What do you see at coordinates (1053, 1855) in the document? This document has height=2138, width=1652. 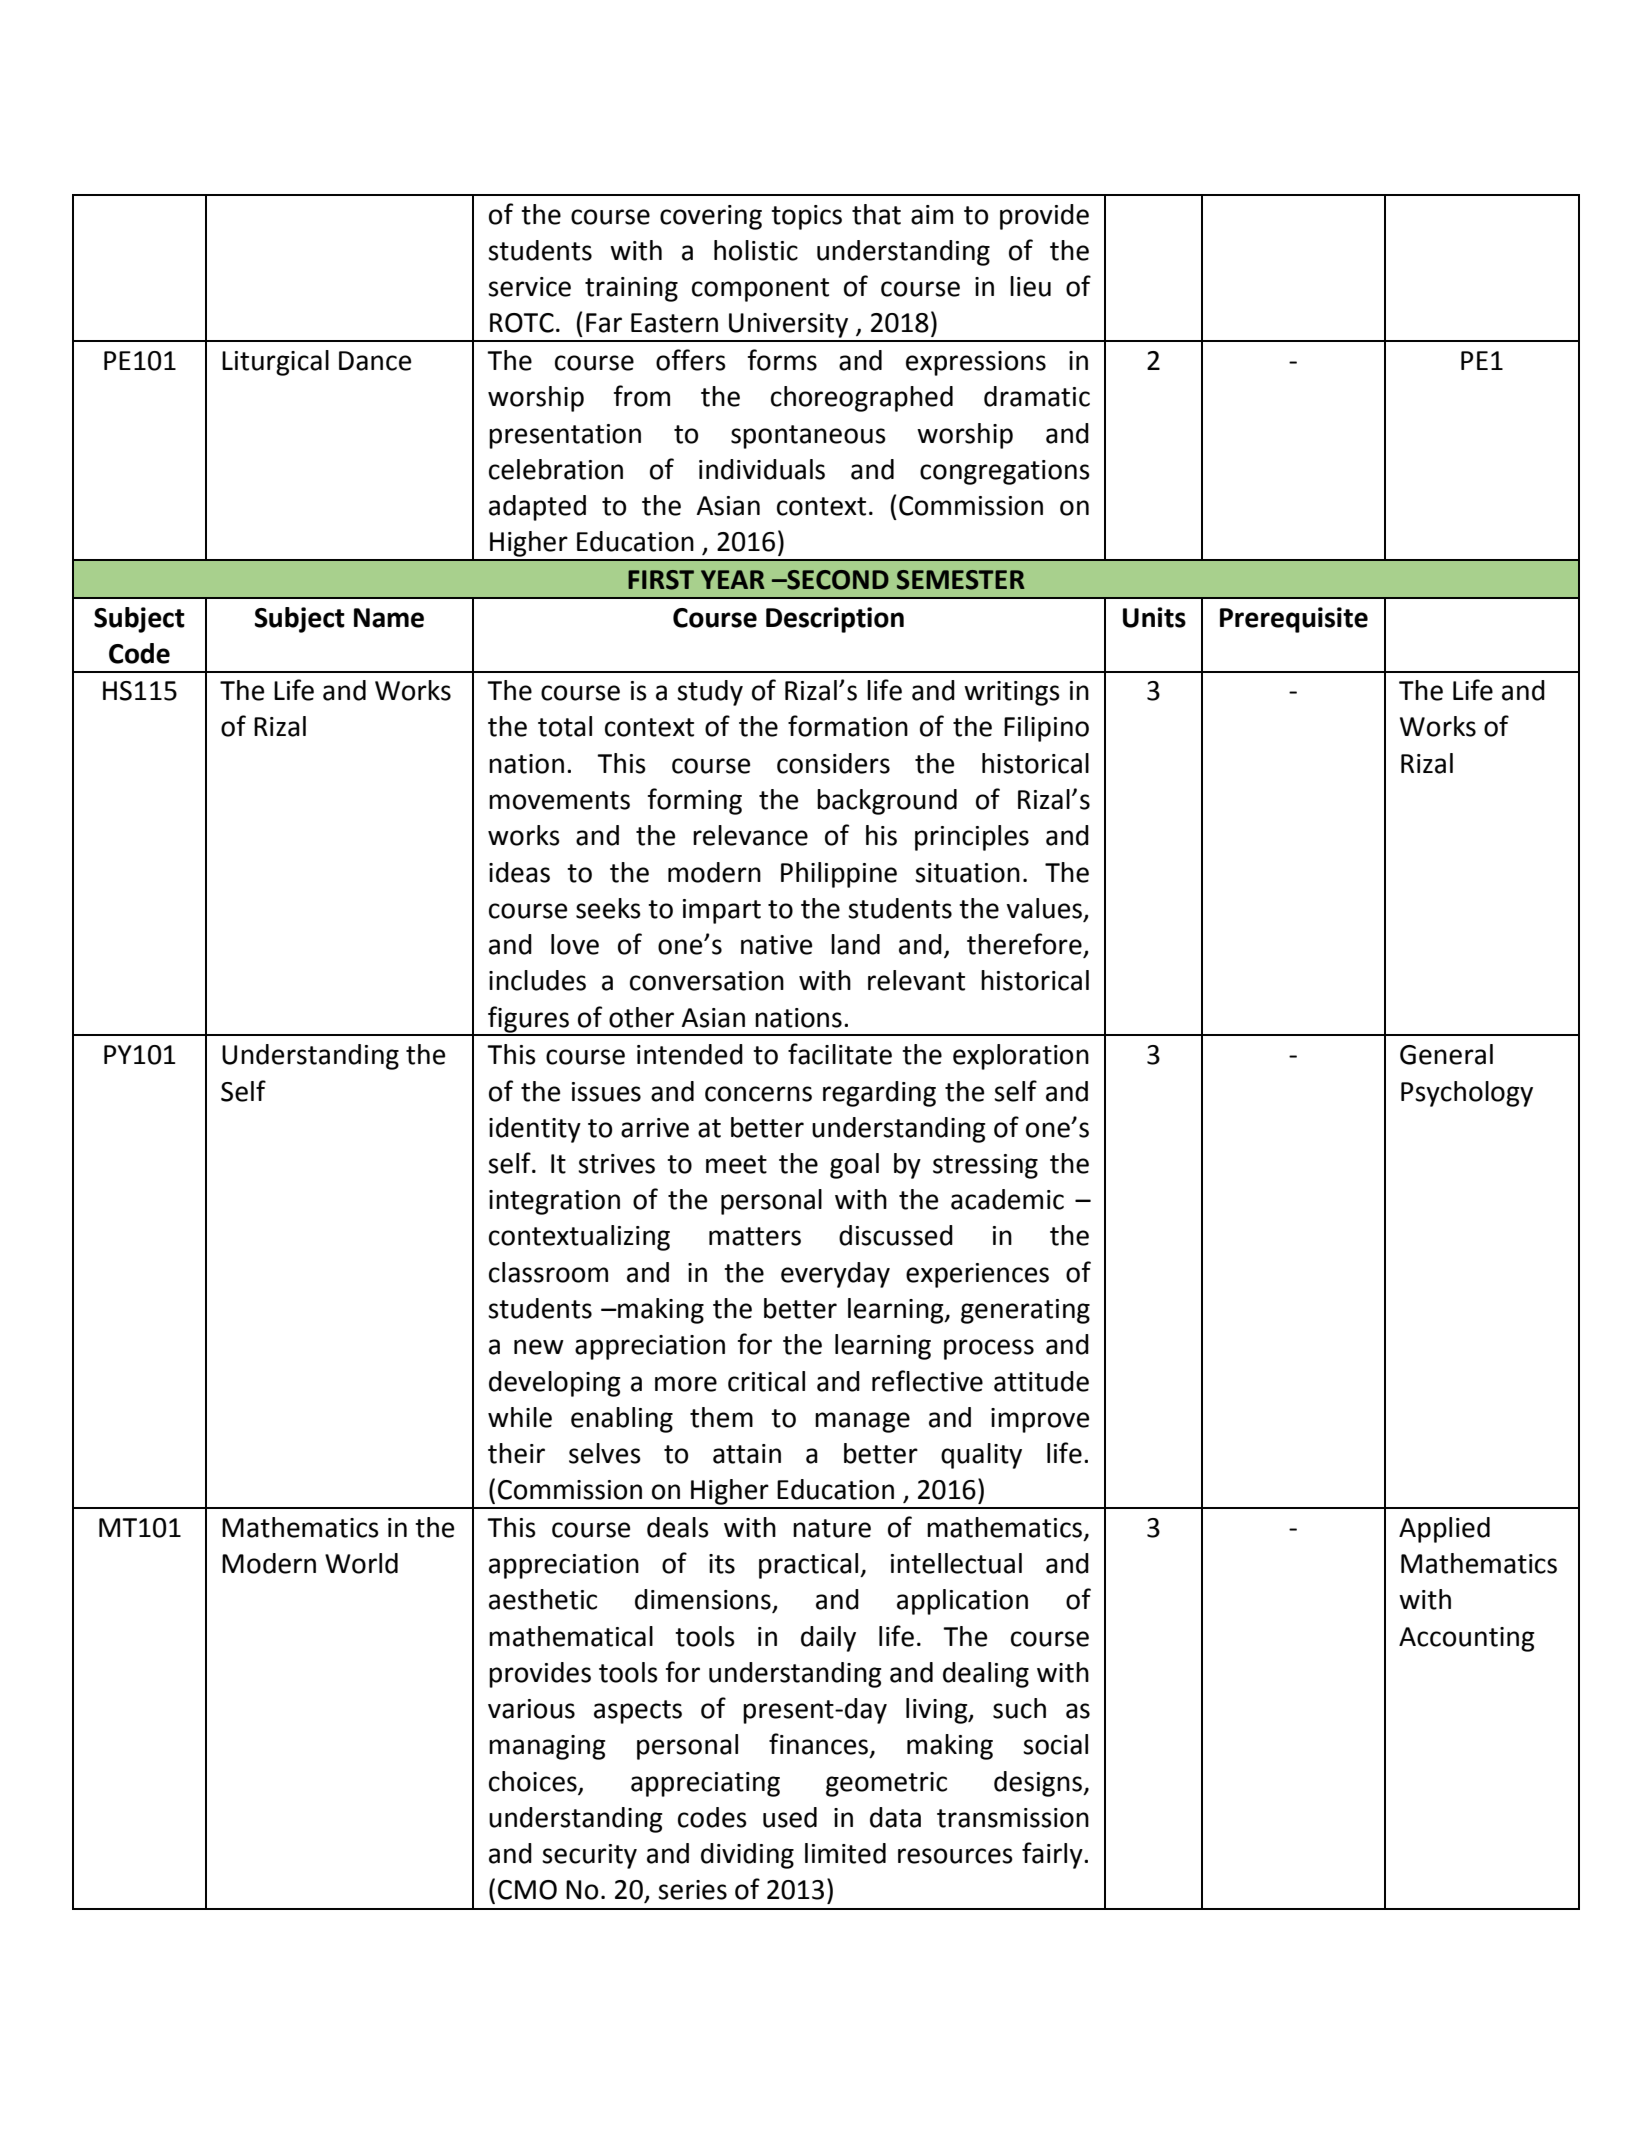 I see `fairly` at bounding box center [1053, 1855].
